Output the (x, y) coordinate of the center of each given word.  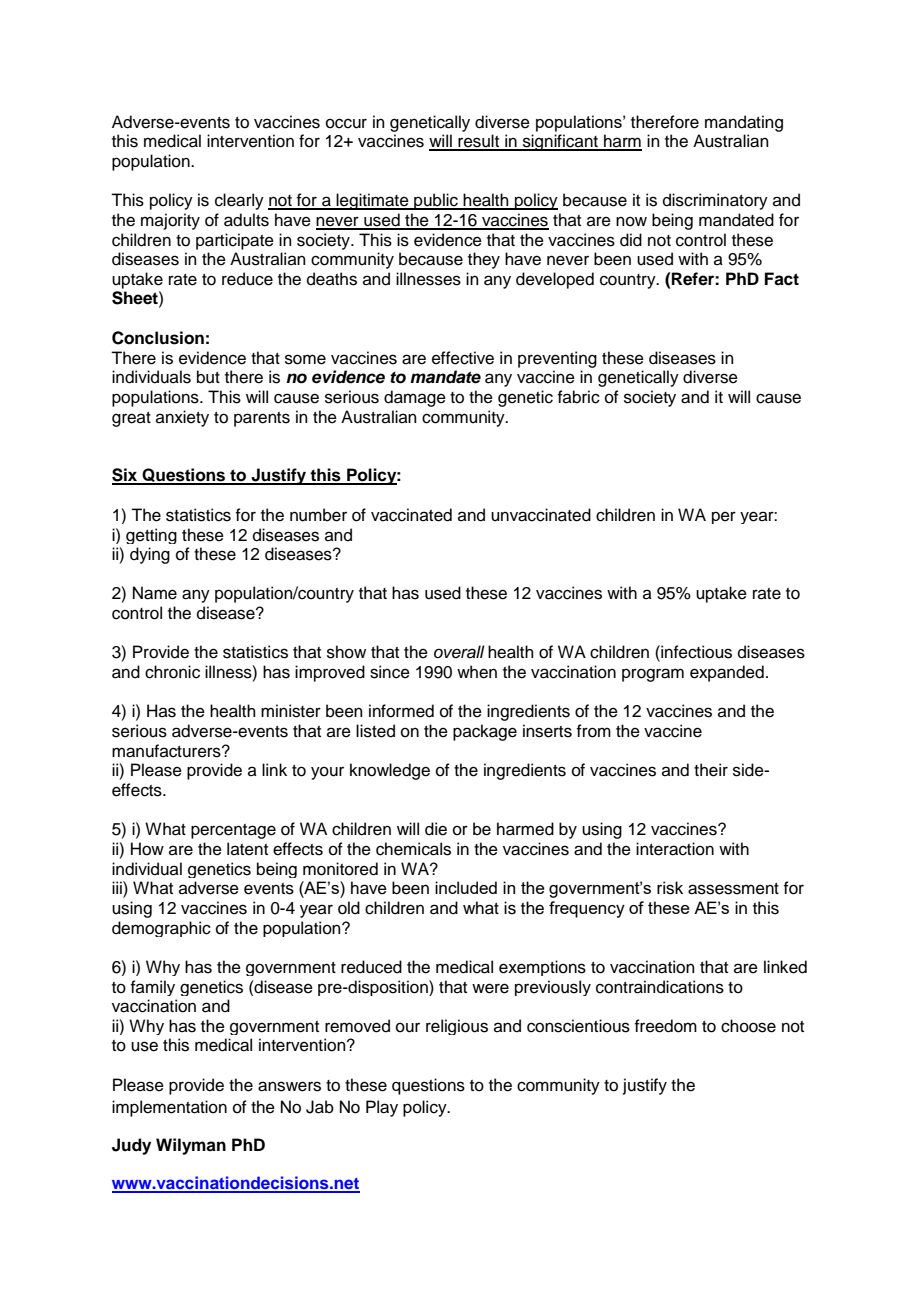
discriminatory (715, 201)
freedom (665, 1026)
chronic (172, 672)
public (436, 201)
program (653, 675)
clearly (239, 201)
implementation (169, 1108)
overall (459, 652)
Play (382, 1108)
